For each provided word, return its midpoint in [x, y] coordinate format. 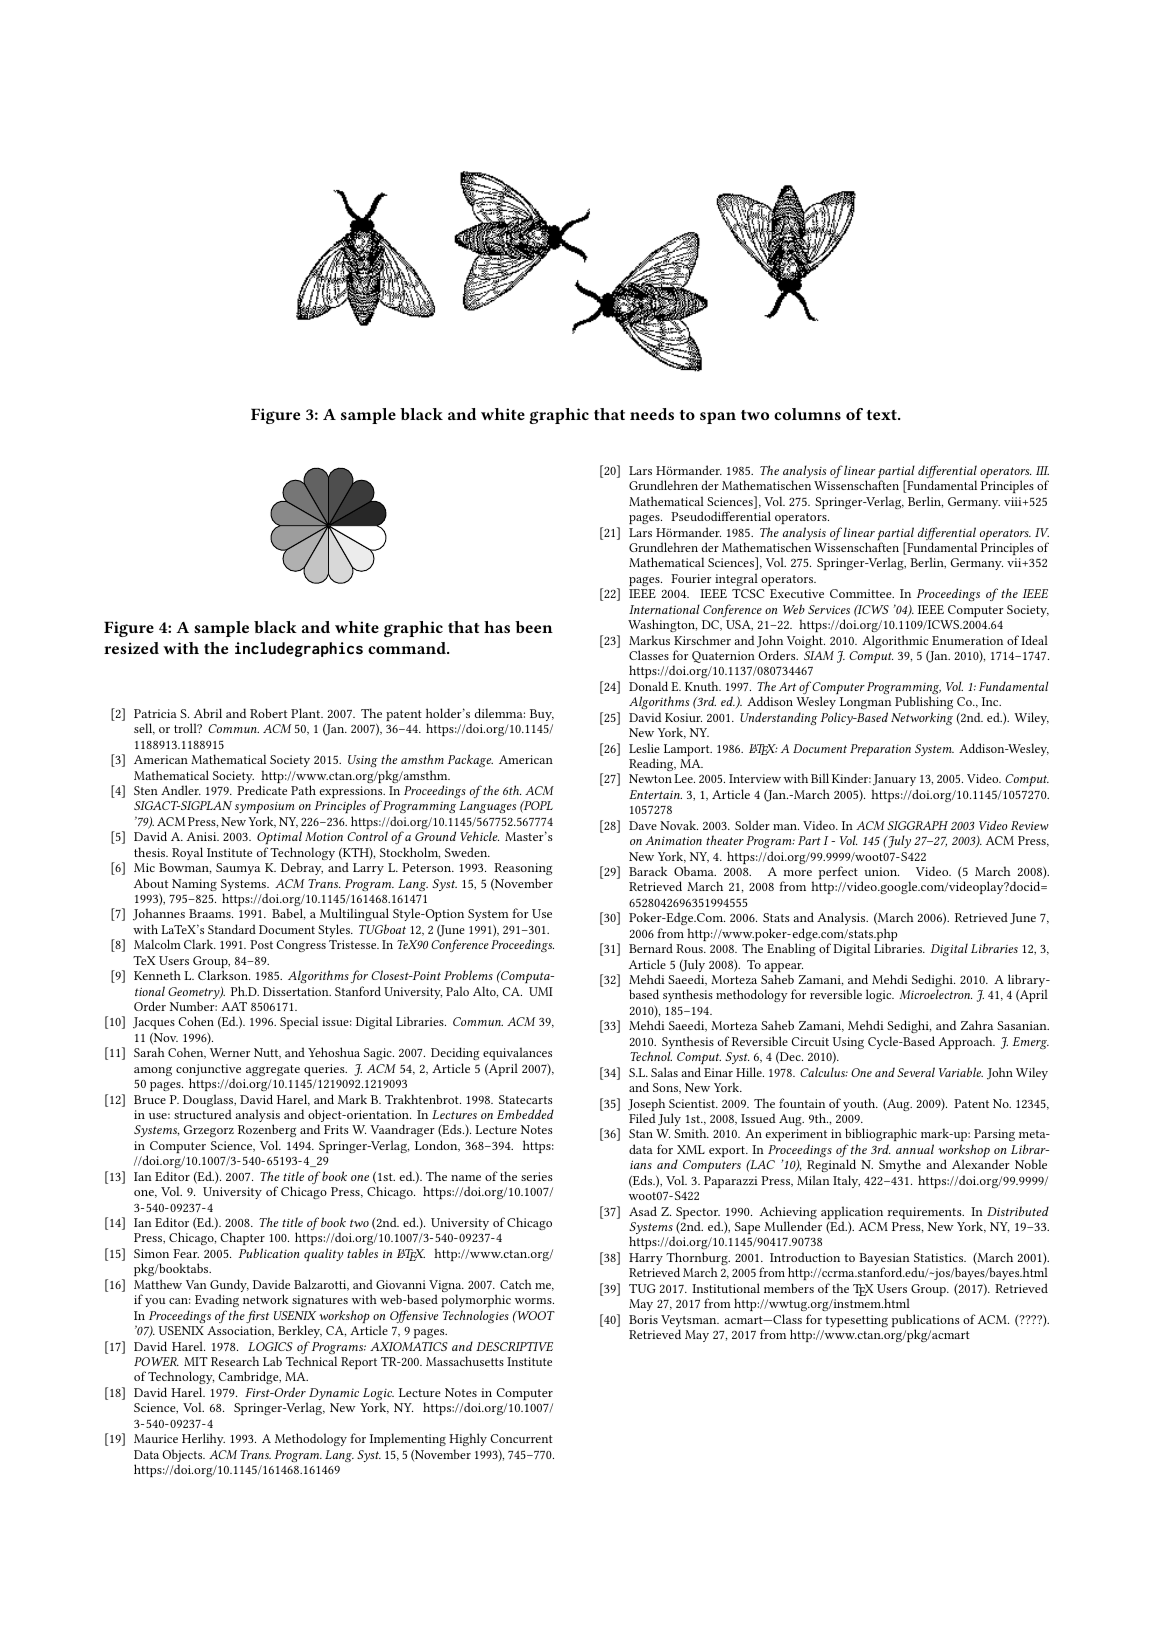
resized [131, 648]
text [883, 415]
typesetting [857, 1321]
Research [235, 1361]
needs [652, 414]
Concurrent [521, 1438]
